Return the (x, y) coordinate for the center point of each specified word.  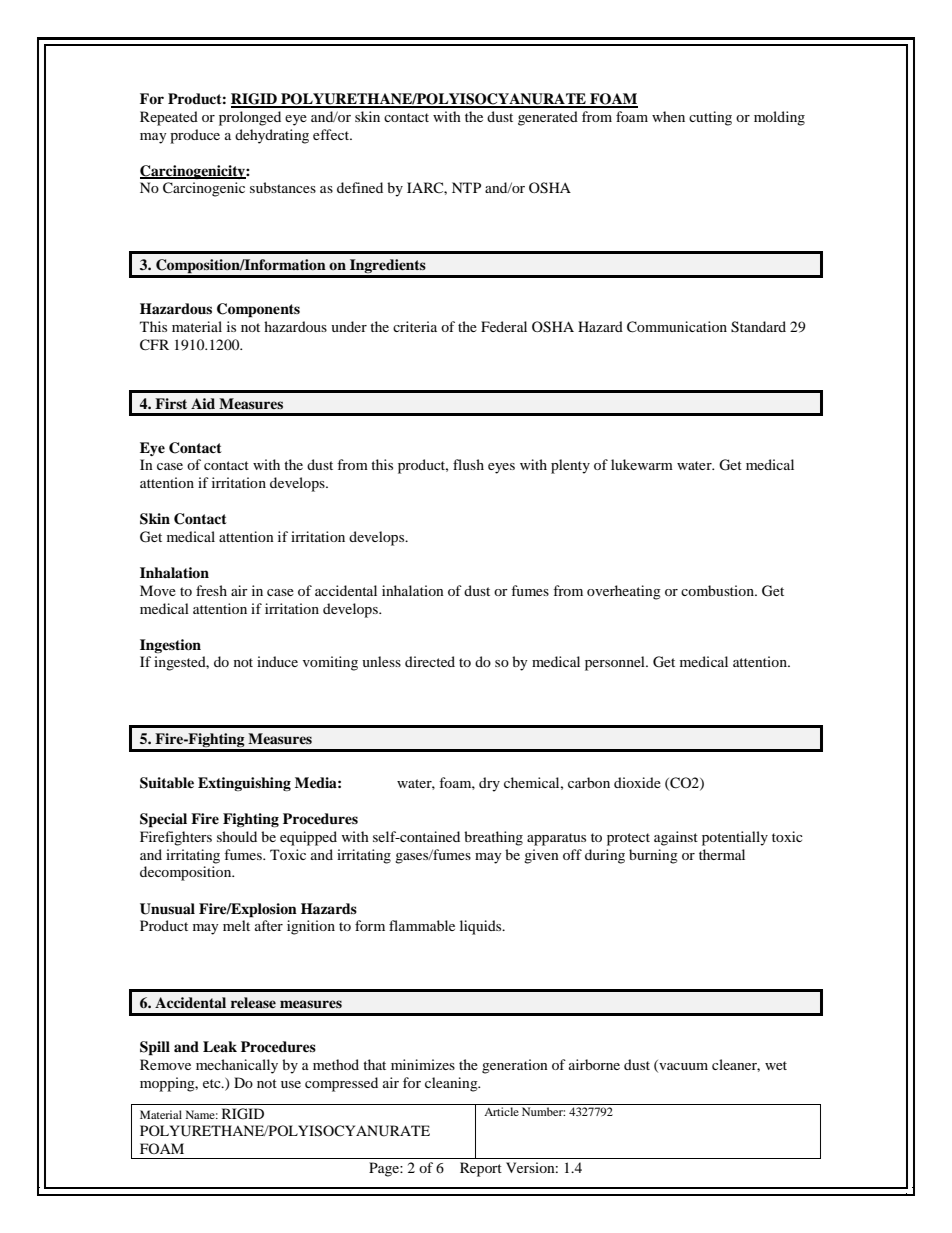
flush (468, 464)
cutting (710, 118)
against (676, 838)
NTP (466, 187)
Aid (203, 403)
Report (481, 1169)
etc (213, 1083)
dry (489, 784)
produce (195, 136)
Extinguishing (244, 784)
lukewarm (642, 464)
